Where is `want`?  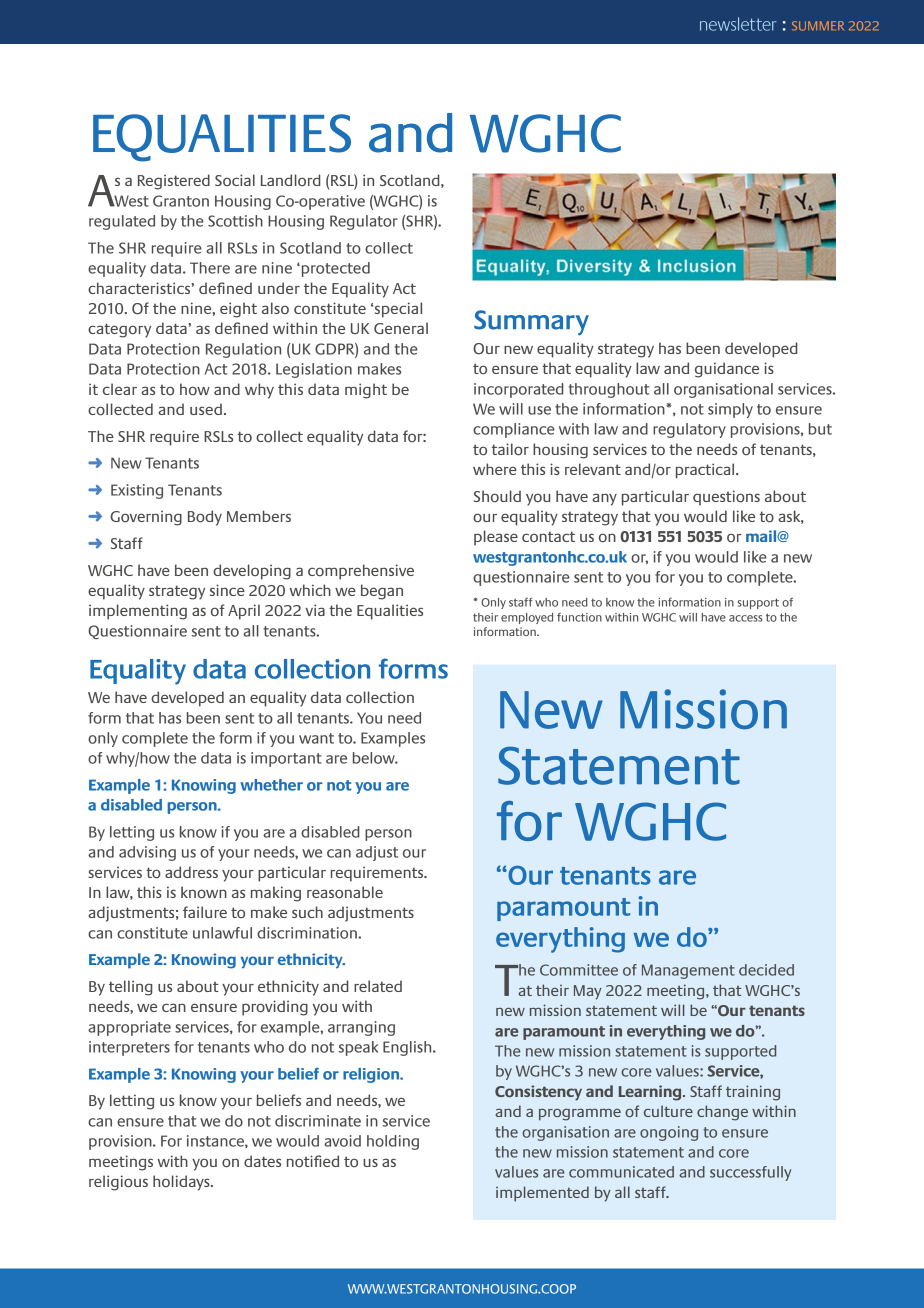
want is located at coordinates (316, 738).
